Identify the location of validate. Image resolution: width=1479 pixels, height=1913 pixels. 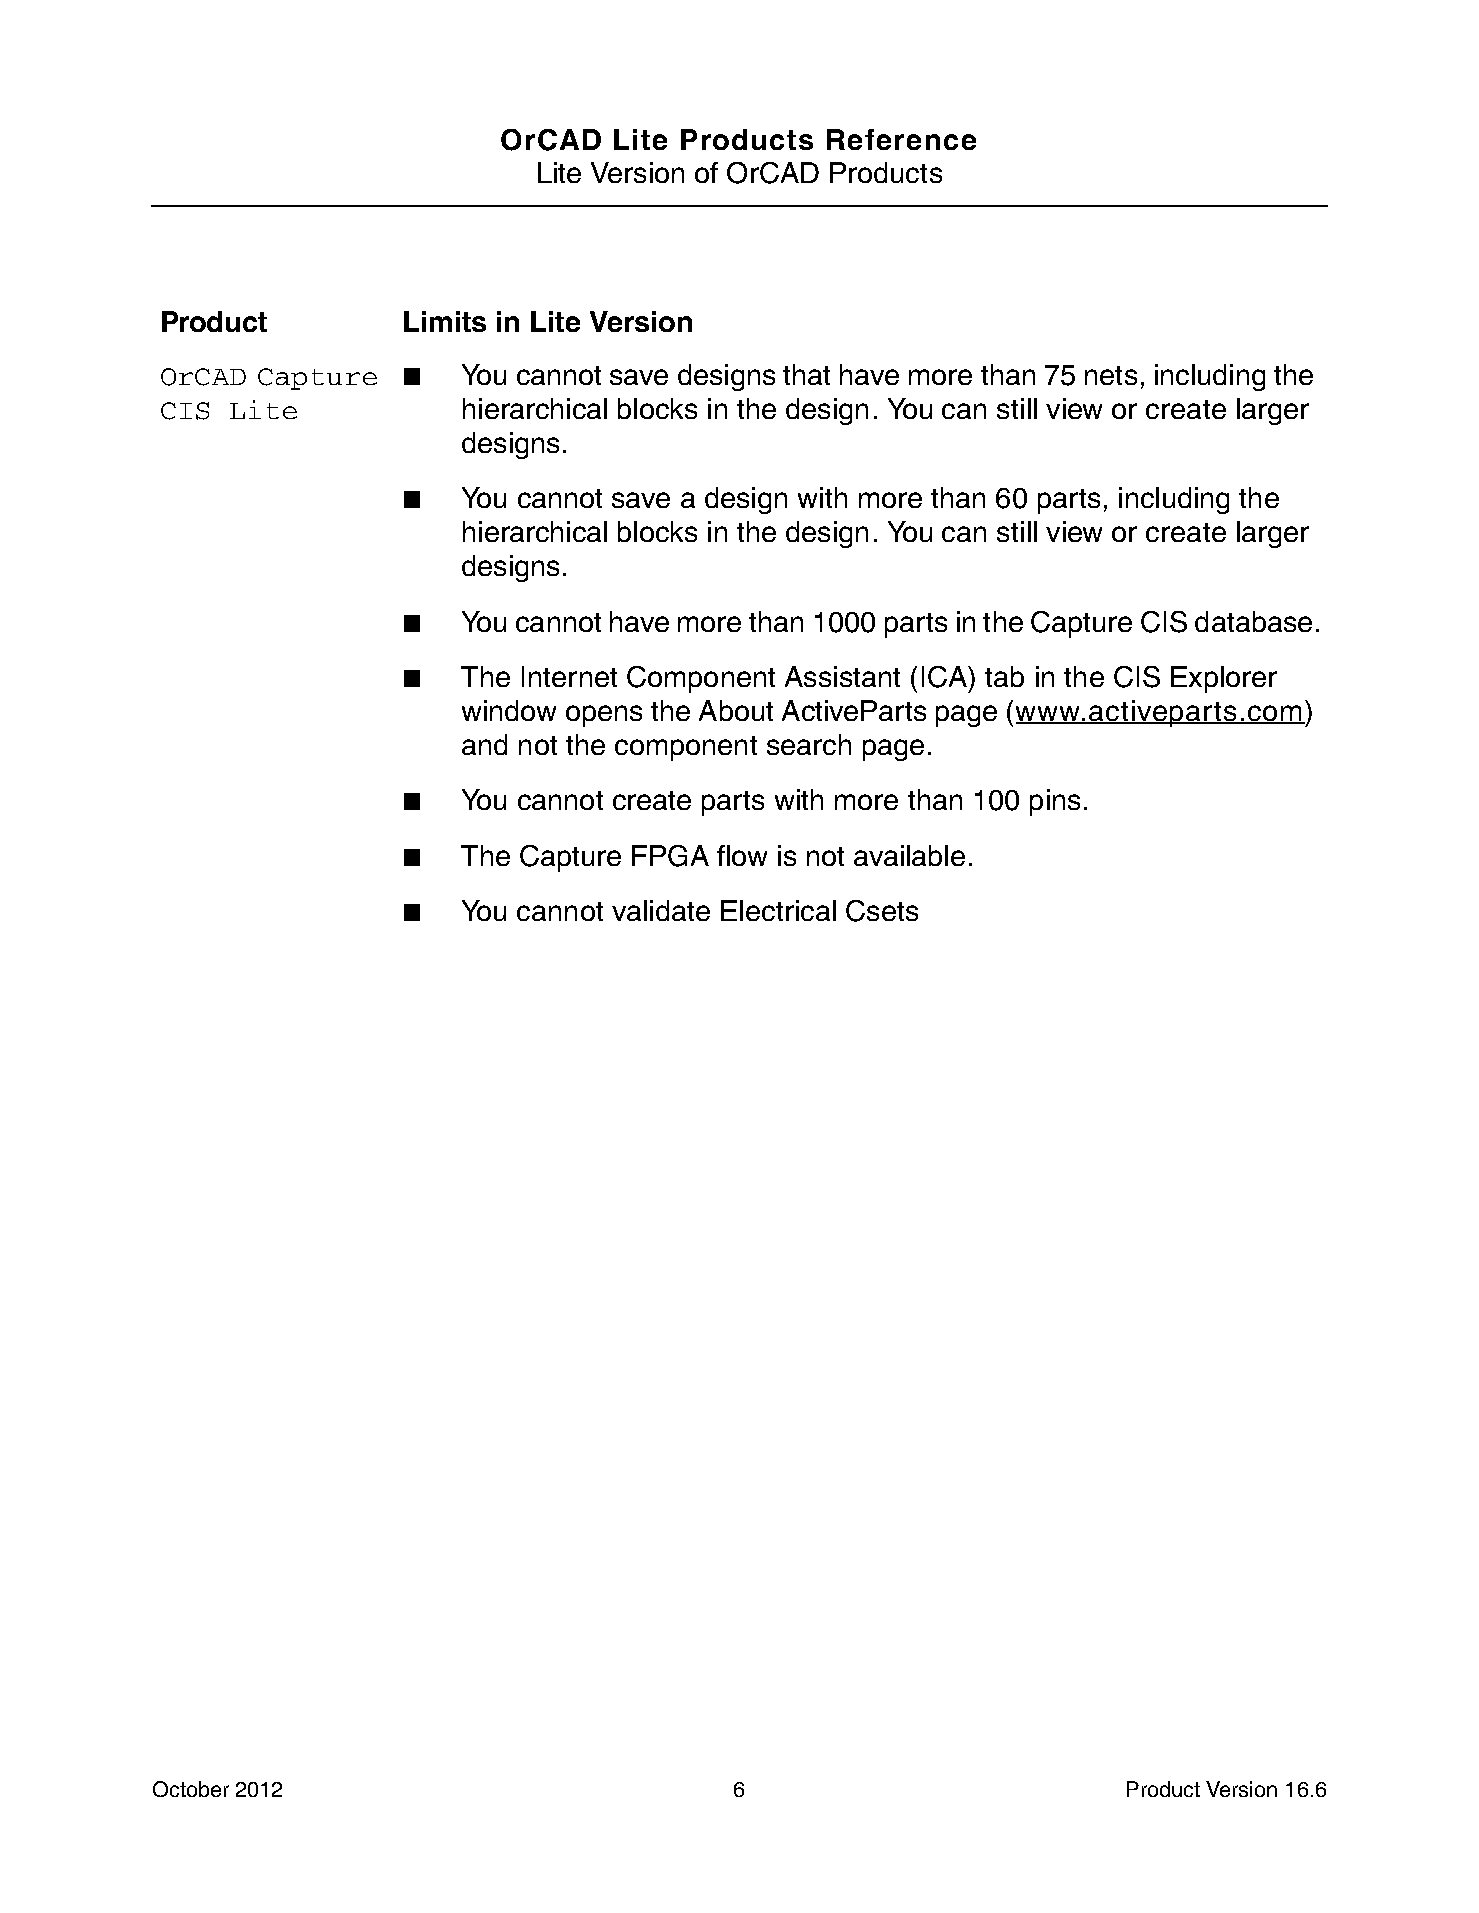
(661, 910).
